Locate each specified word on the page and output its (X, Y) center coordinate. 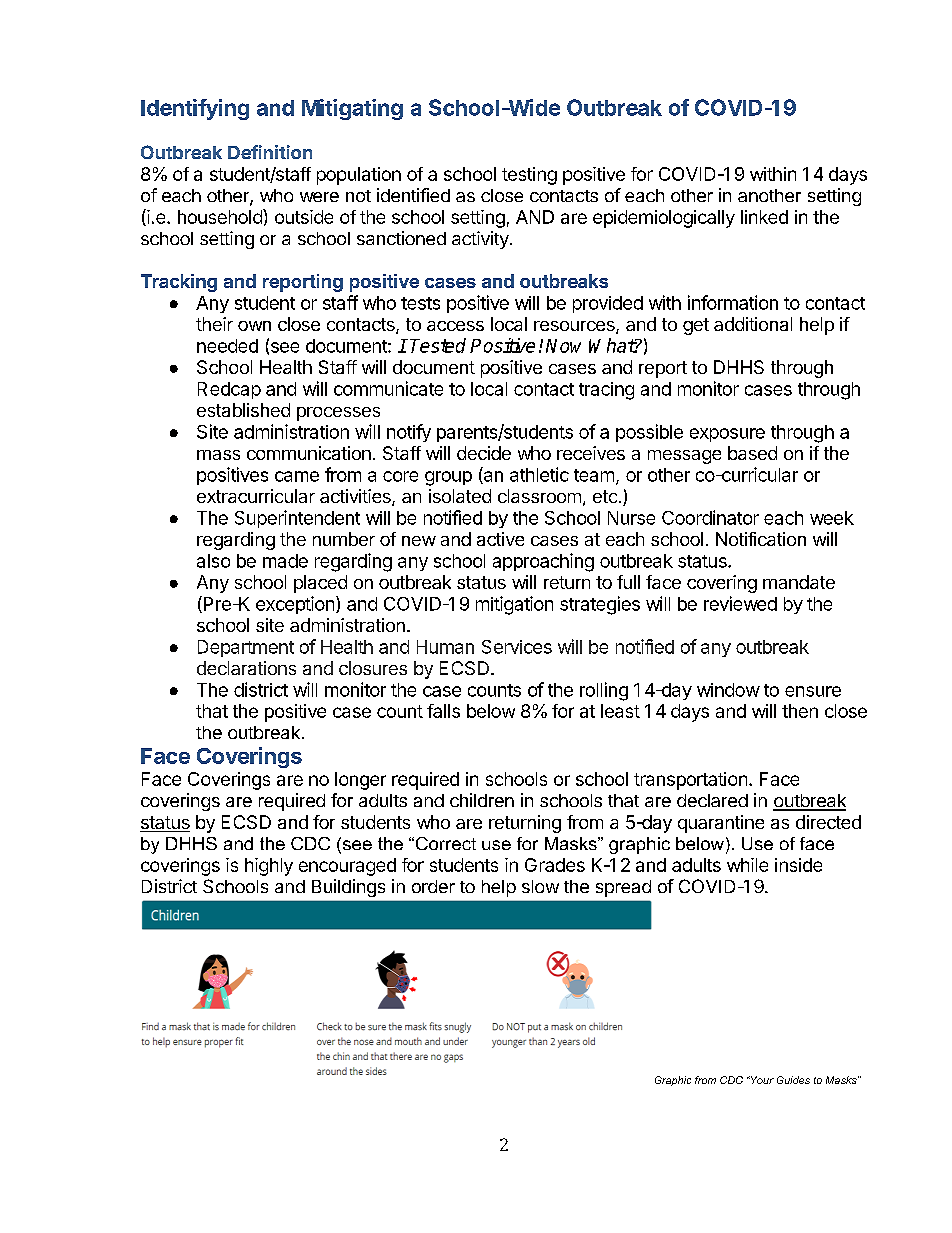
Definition (270, 152)
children (482, 800)
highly (269, 867)
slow (540, 886)
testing (529, 176)
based (752, 453)
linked (764, 217)
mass (218, 455)
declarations (246, 668)
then (800, 711)
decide (484, 453)
